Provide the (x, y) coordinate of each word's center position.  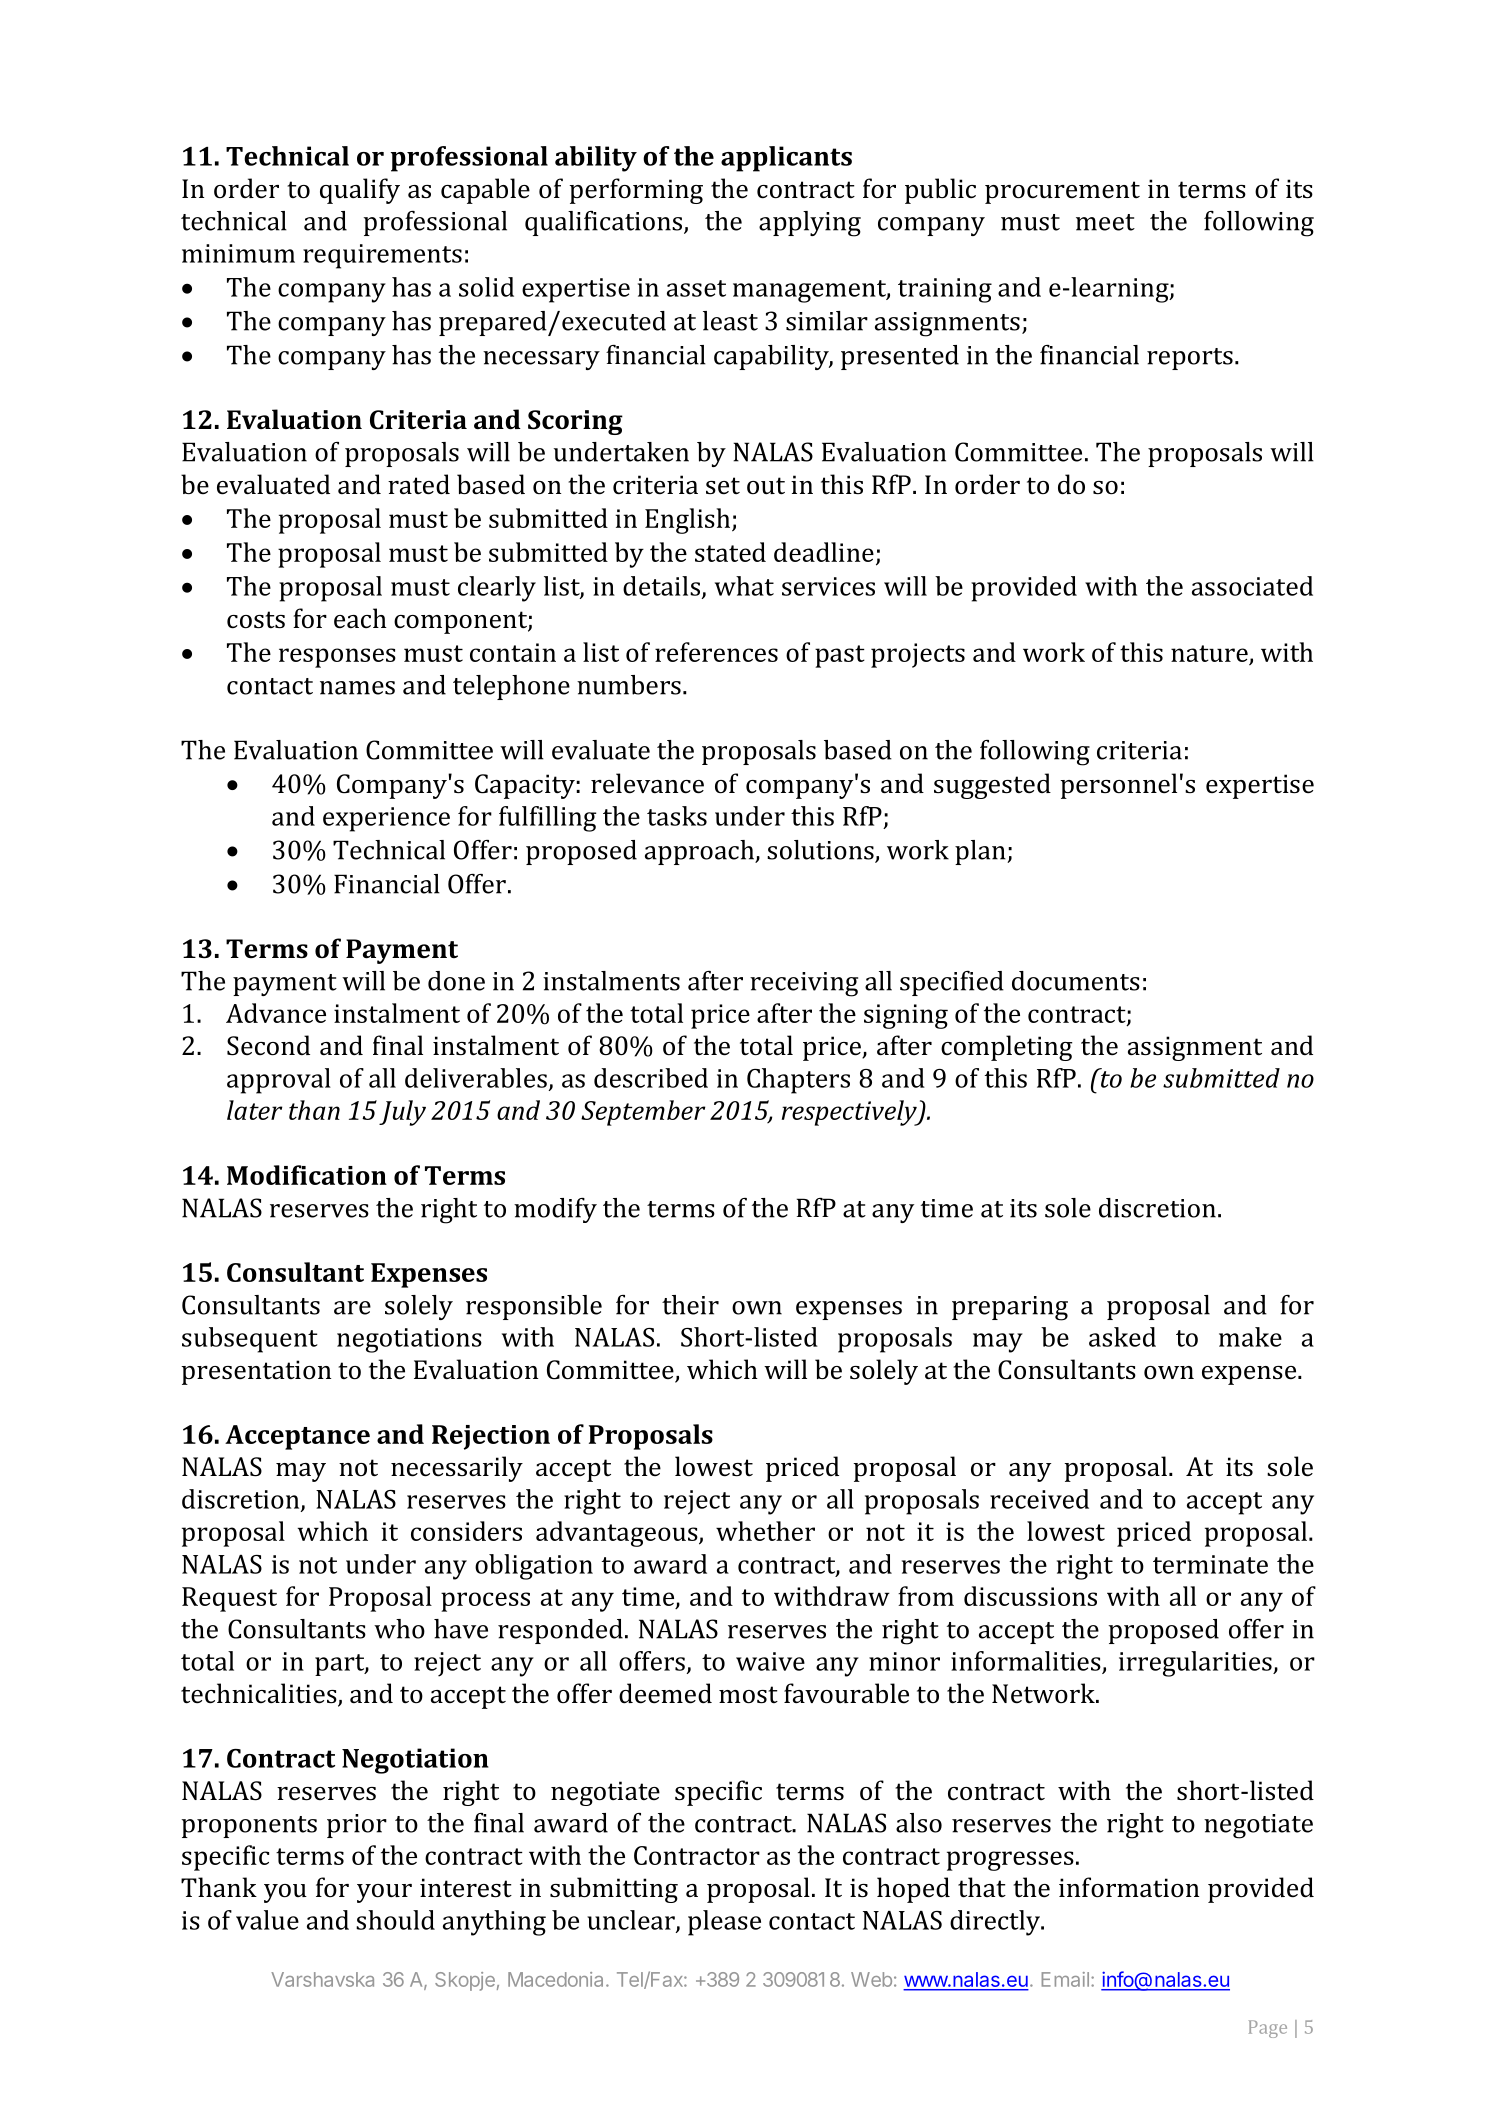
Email (1065, 1979)
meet (1105, 222)
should (395, 1920)
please (724, 1923)
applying (810, 224)
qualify (360, 191)
